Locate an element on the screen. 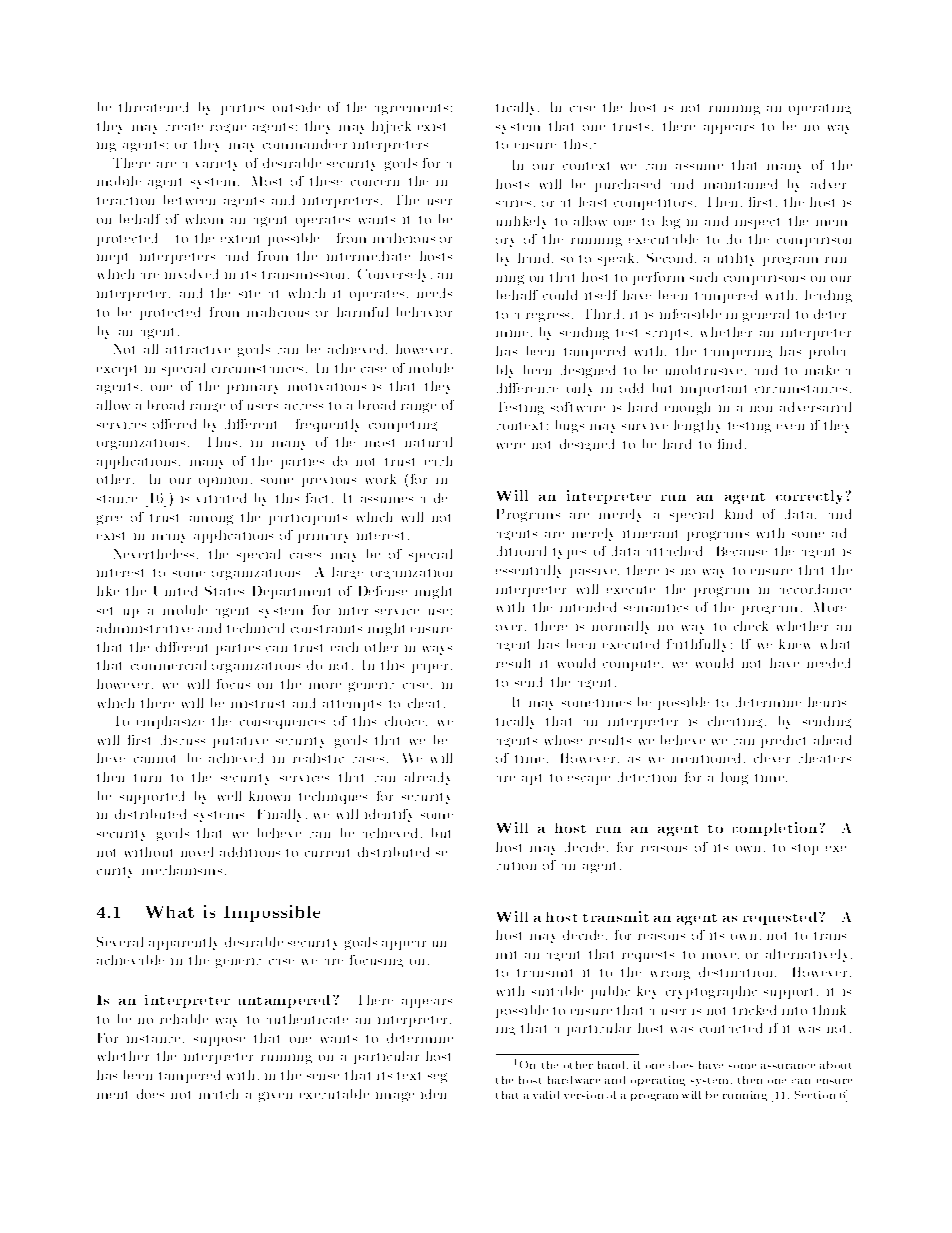  maintained is located at coordinates (740, 184).
